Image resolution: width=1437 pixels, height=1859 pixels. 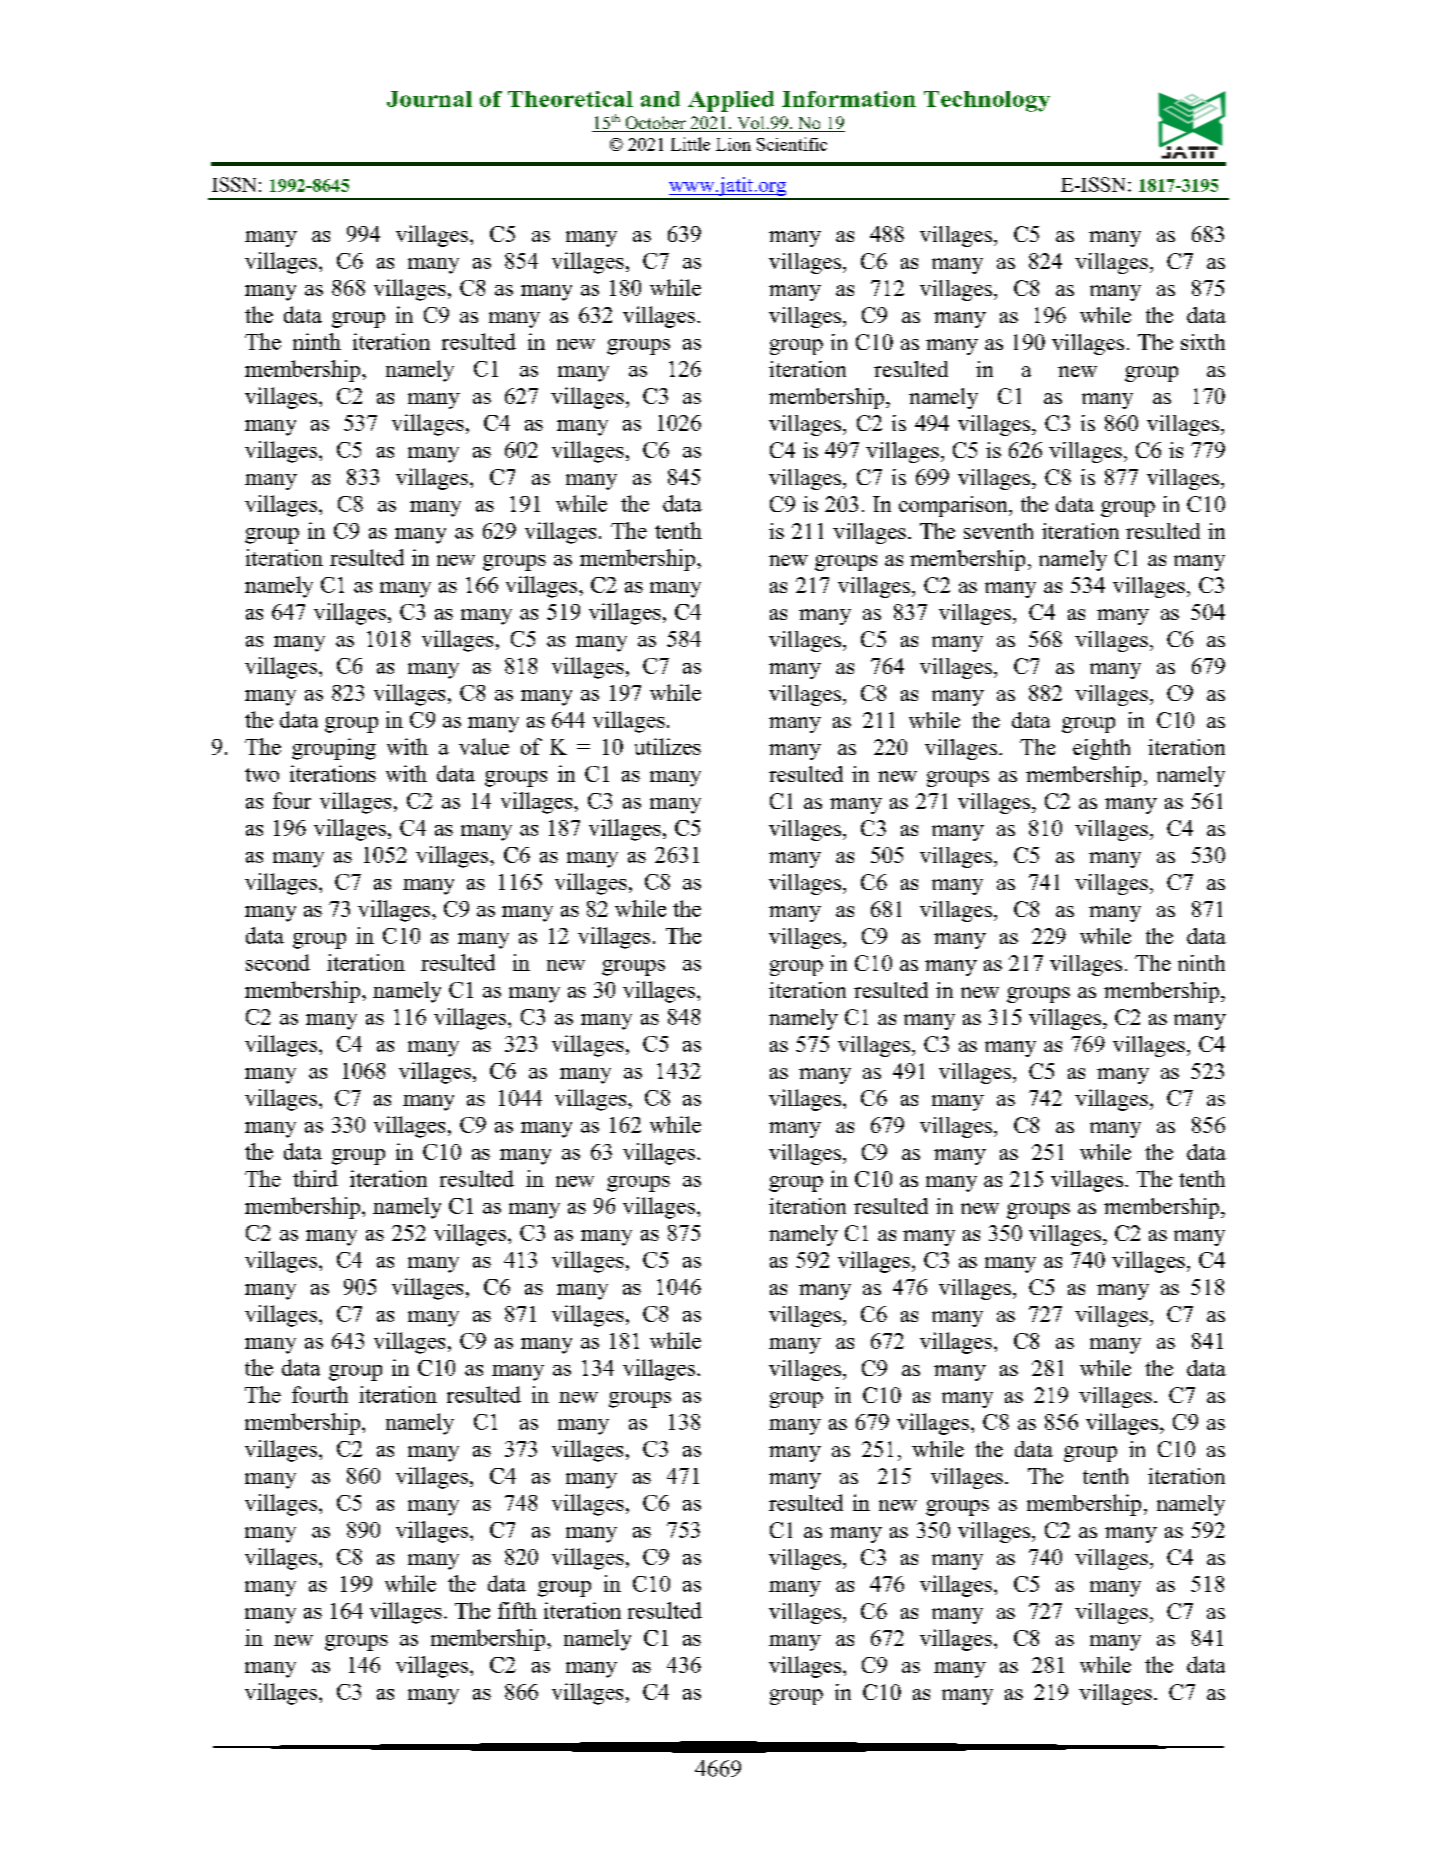 What do you see at coordinates (668, 746) in the screenshot?
I see `utilizes` at bounding box center [668, 746].
